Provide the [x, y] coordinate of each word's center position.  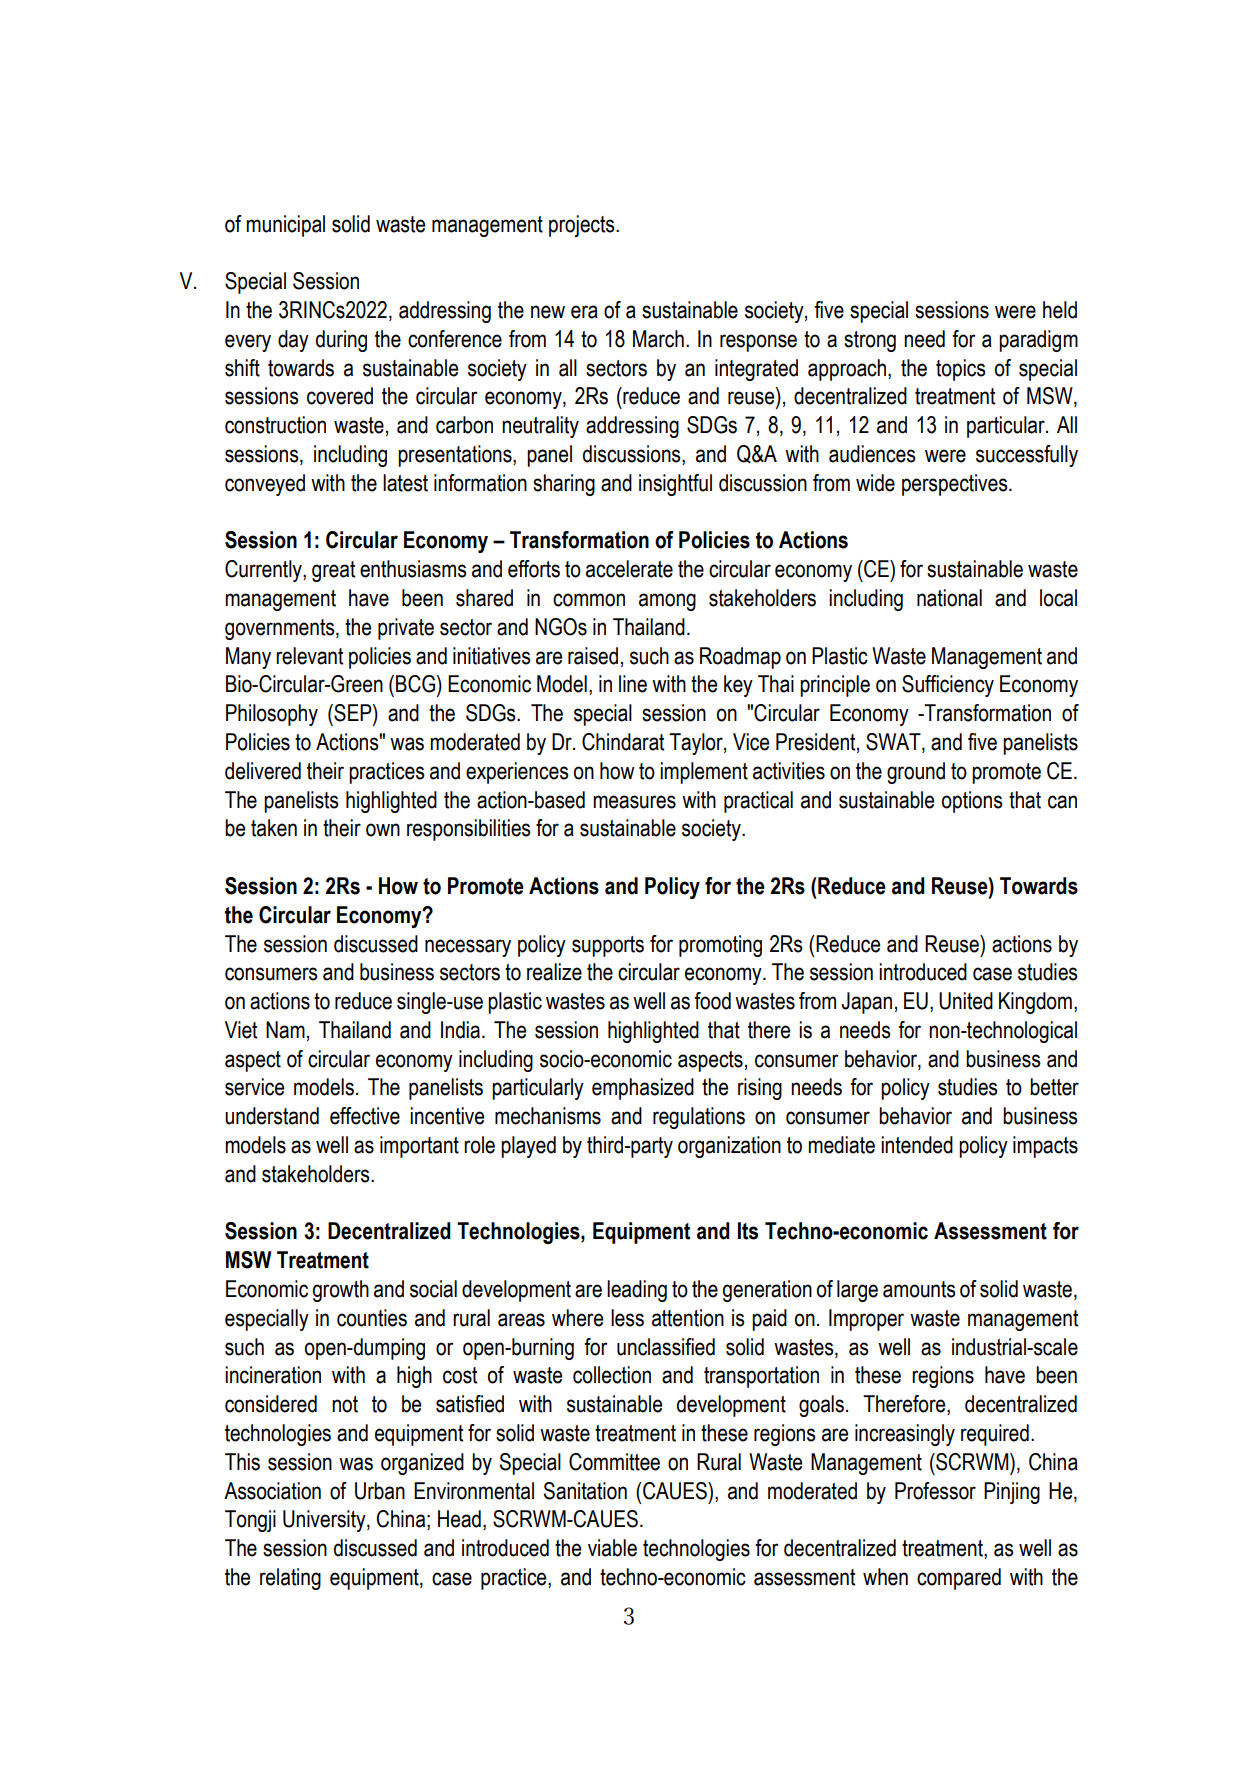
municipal [285, 226]
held [1060, 310]
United [966, 1001]
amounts [919, 1289]
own [383, 830]
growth [341, 1291]
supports [608, 946]
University [325, 1521]
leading [637, 1291]
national [949, 598]
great [333, 571]
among [667, 602]
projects [583, 226]
